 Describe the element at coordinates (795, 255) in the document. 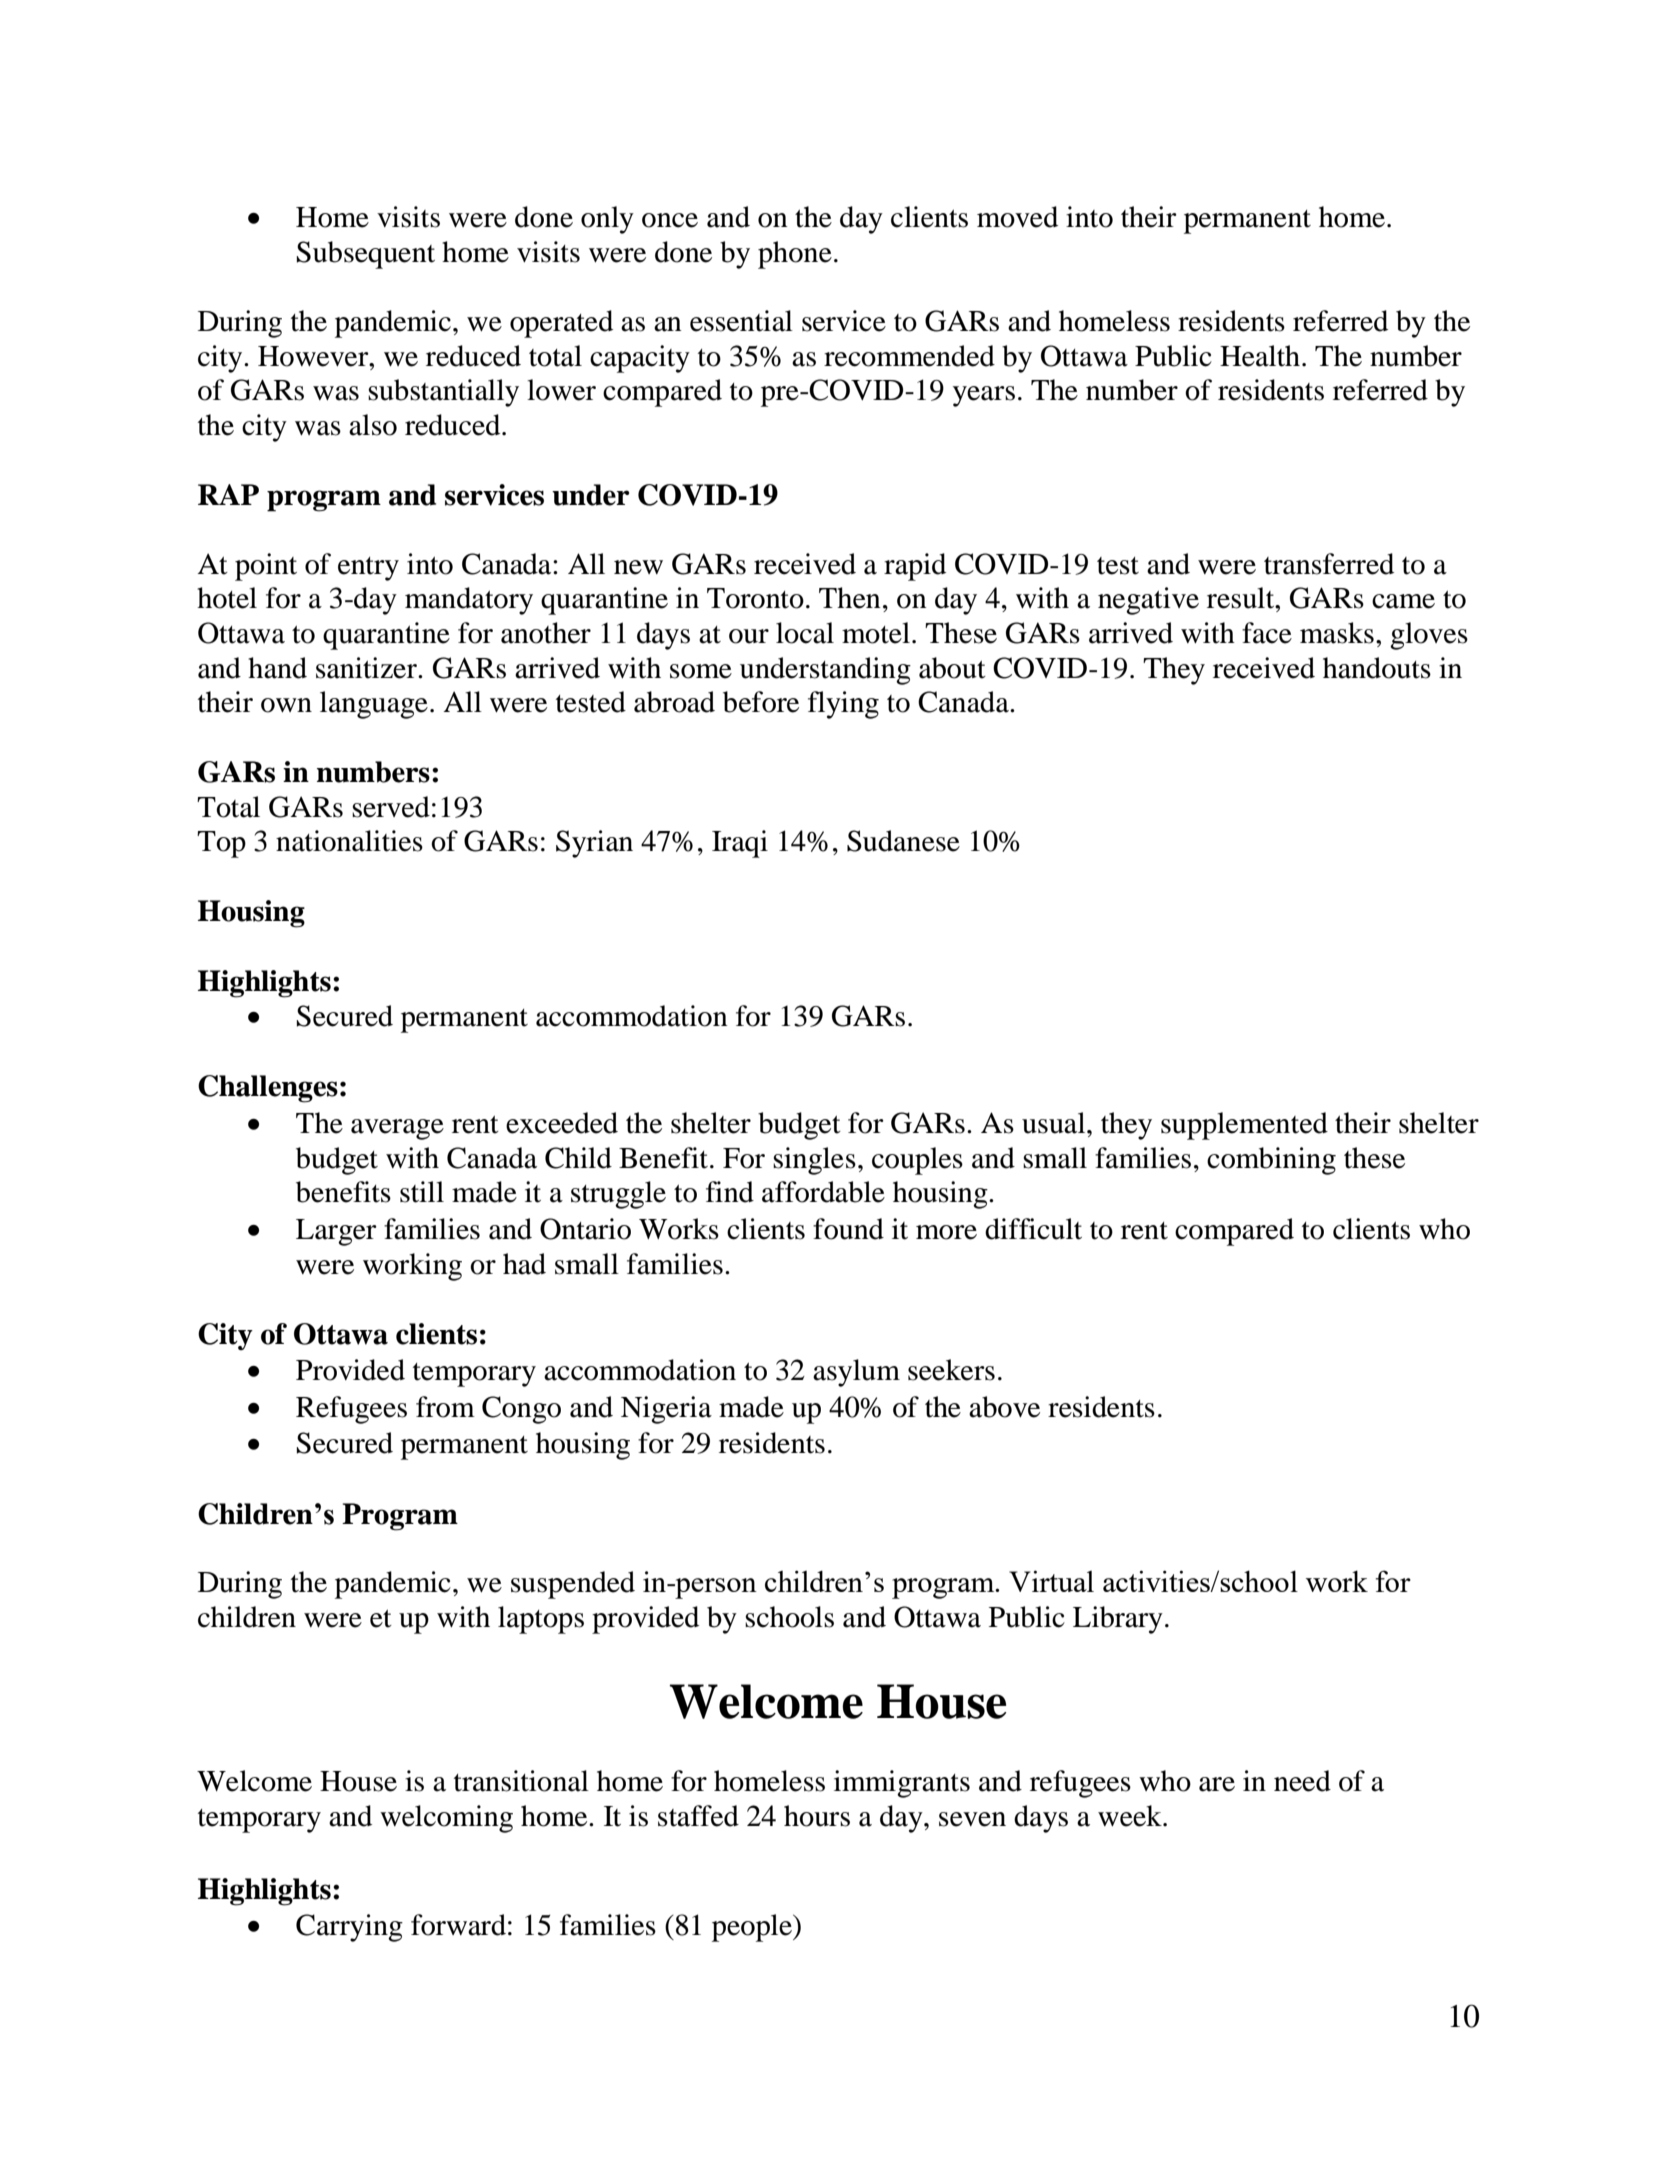

I see `phone` at that location.
